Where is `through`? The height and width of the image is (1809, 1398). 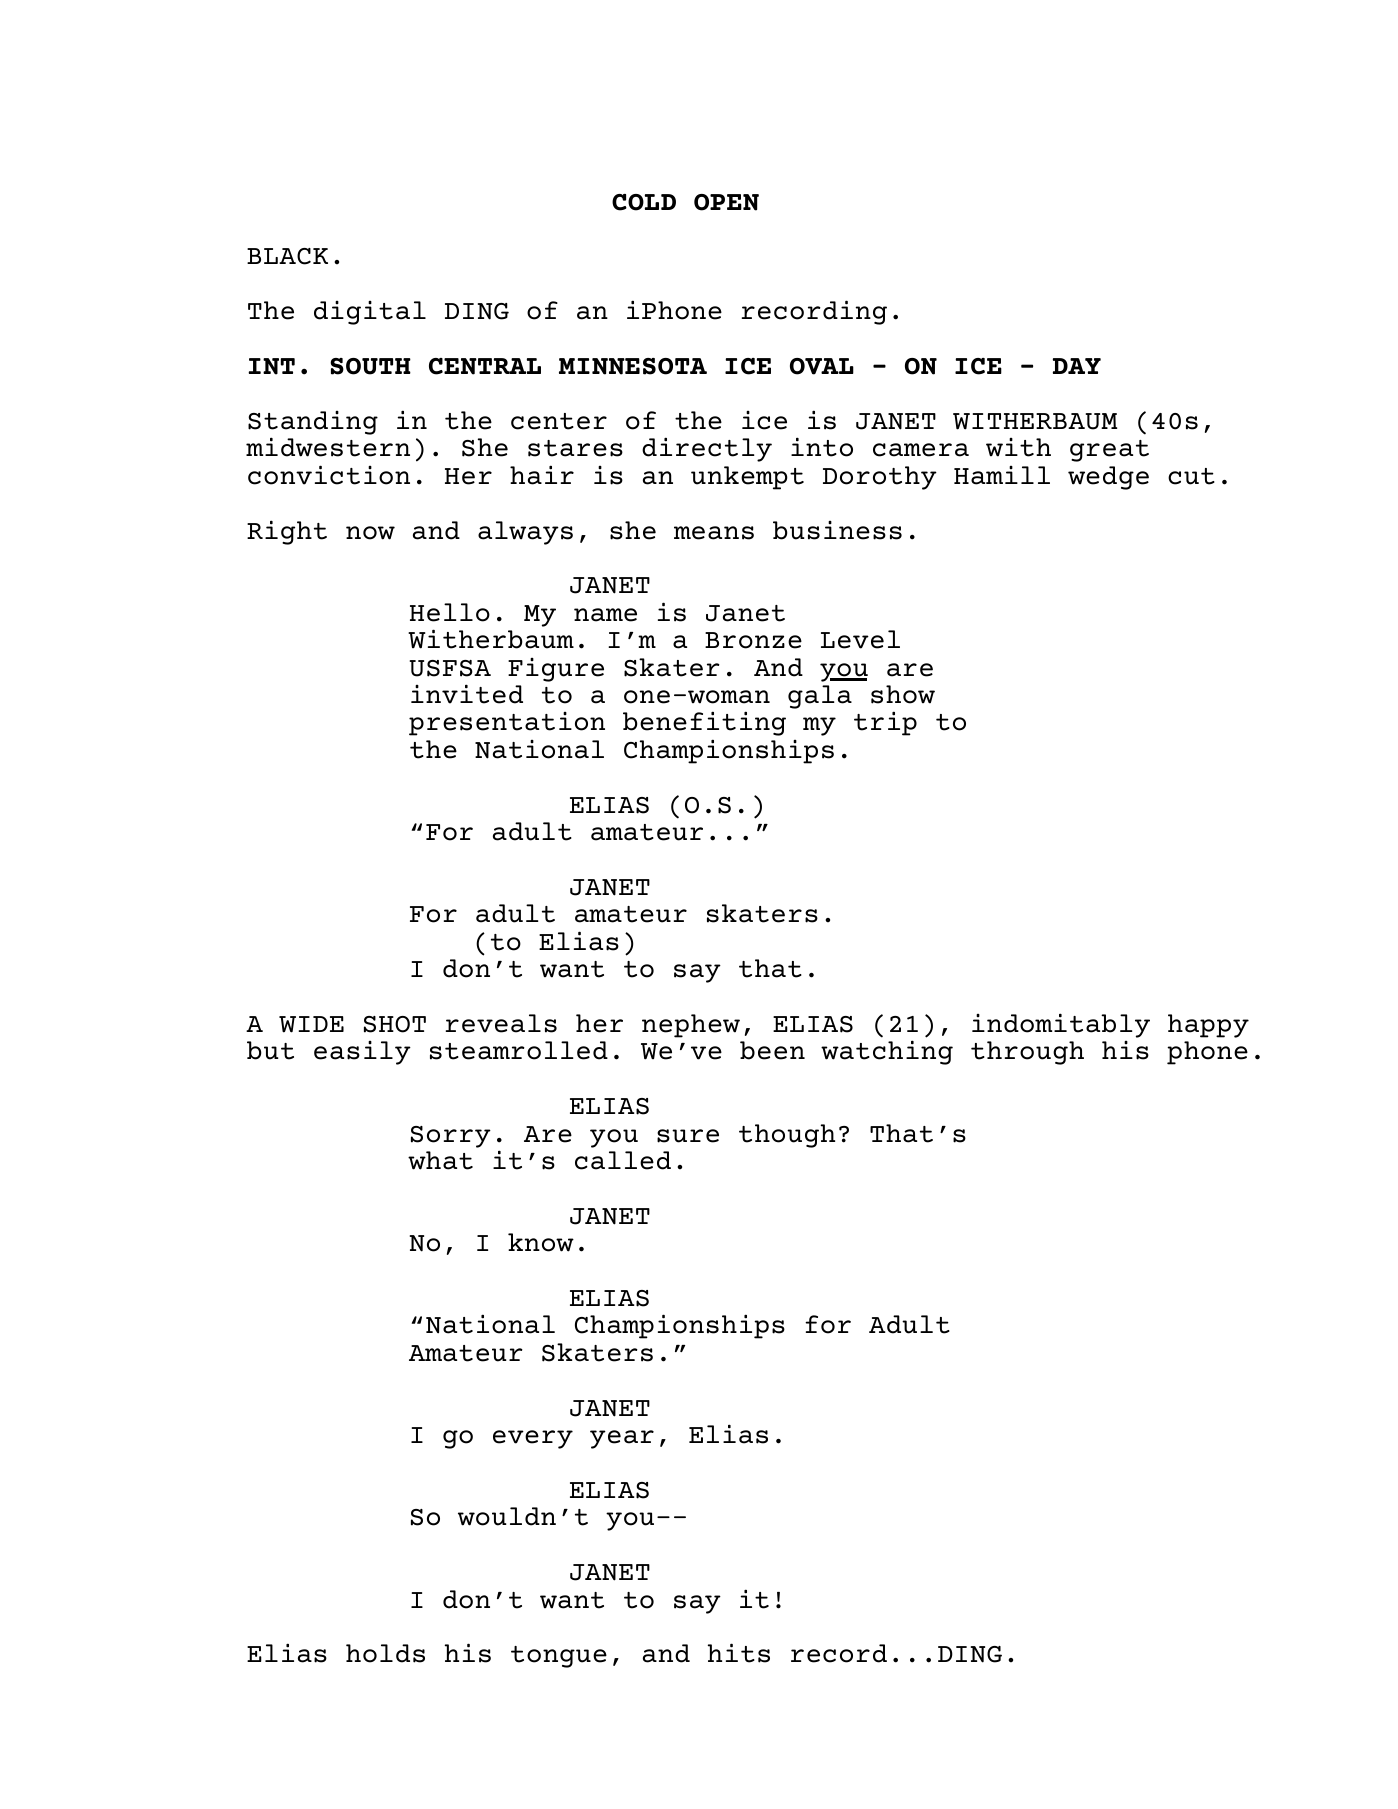 through is located at coordinates (1027, 1053).
